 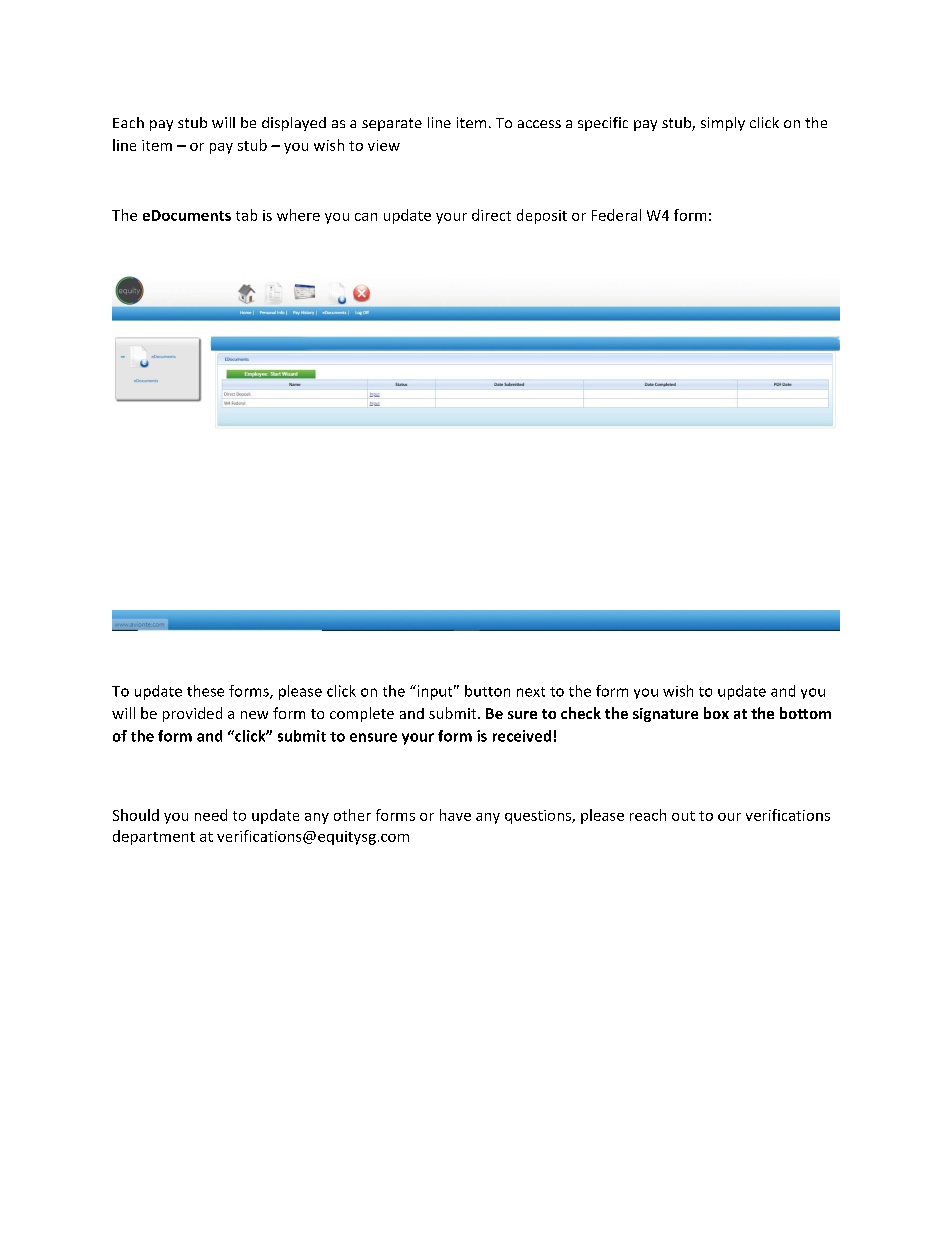 I want to click on have, so click(x=455, y=815).
